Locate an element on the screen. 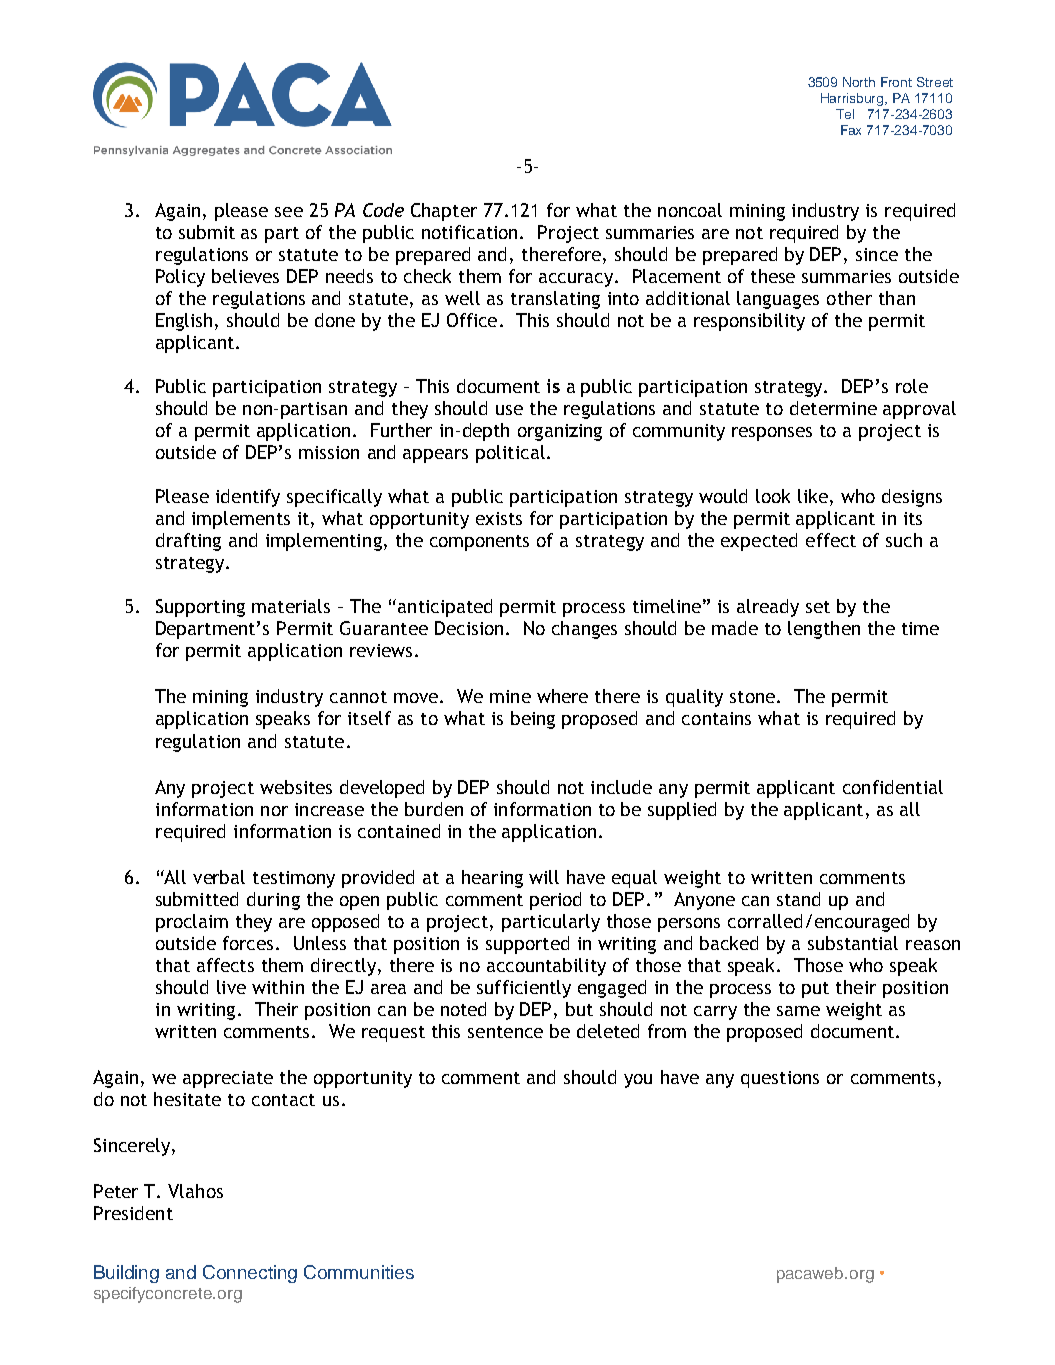  will is located at coordinates (544, 877).
